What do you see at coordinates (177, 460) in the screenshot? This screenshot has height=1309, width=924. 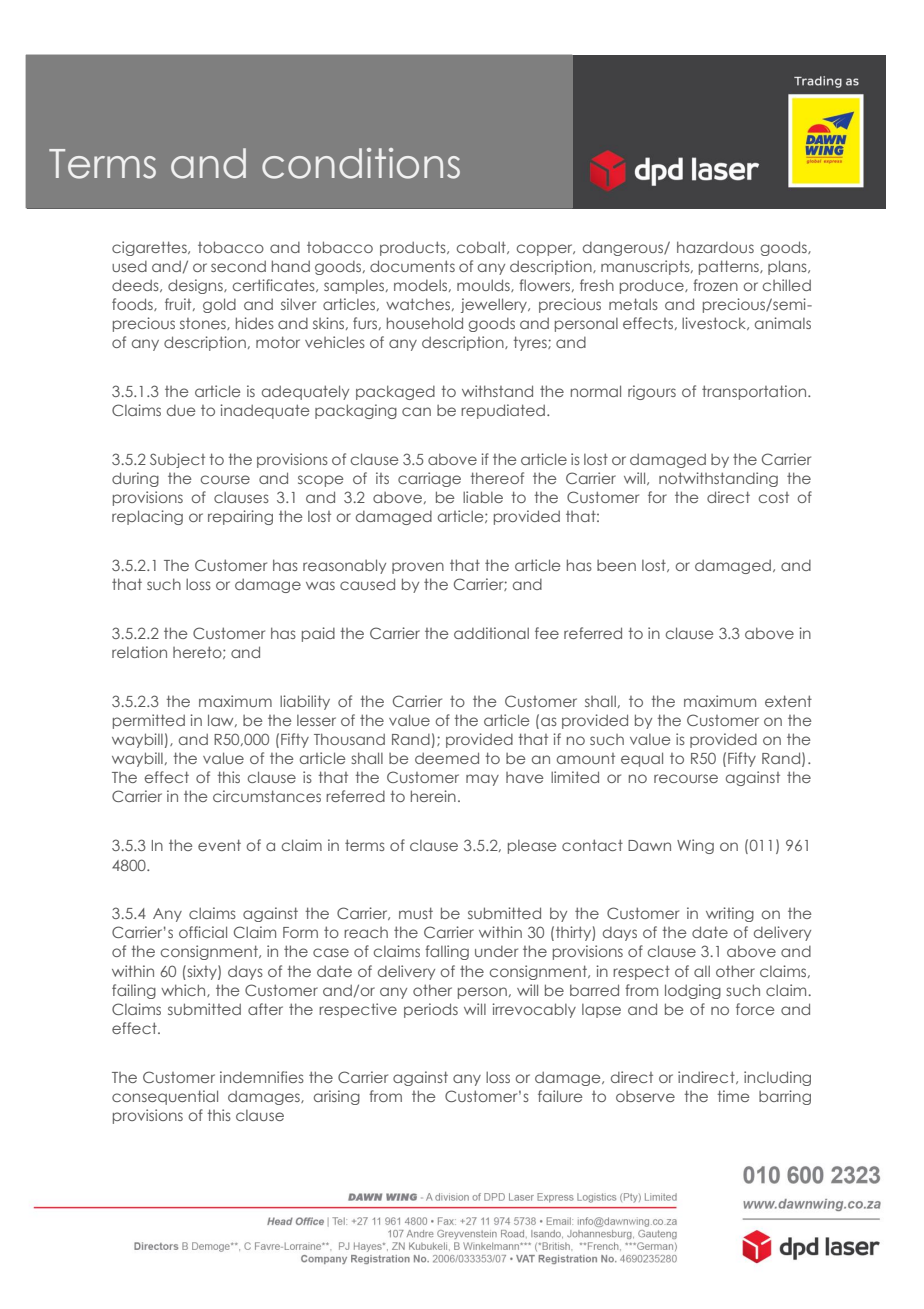 I see `Subject` at bounding box center [177, 460].
